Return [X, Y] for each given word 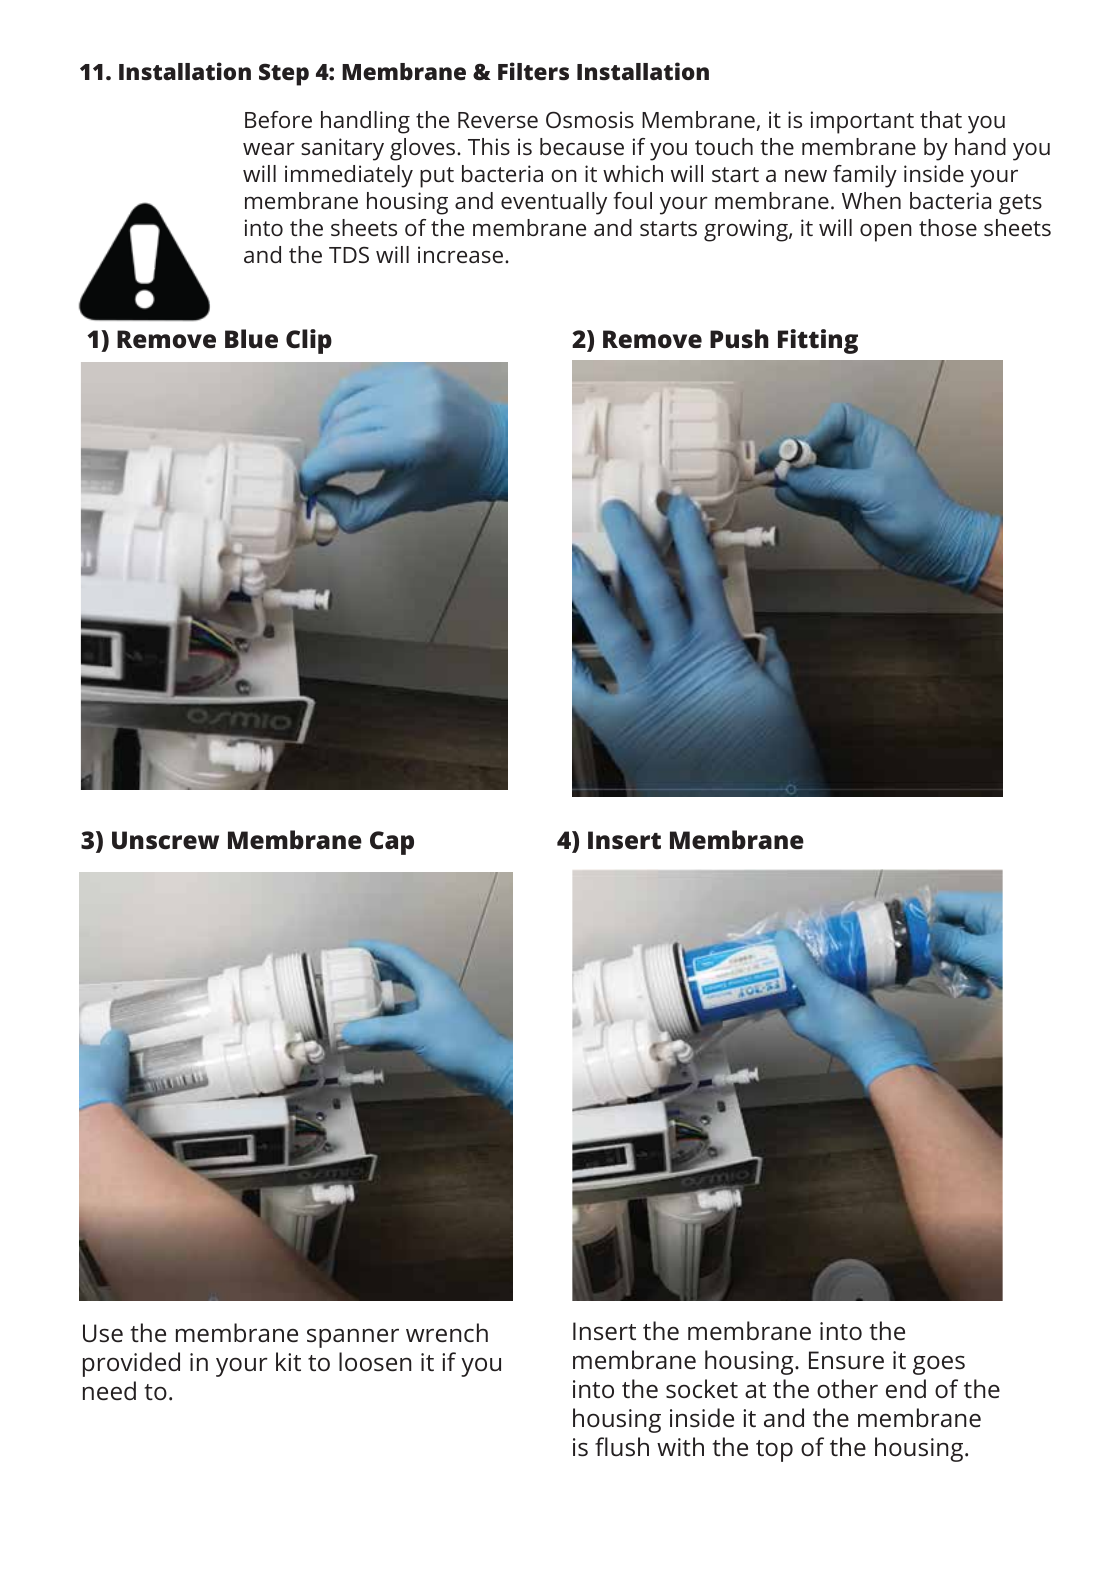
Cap [392, 843]
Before [278, 119]
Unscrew [165, 840]
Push [739, 339]
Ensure [846, 1360]
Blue [251, 339]
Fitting [818, 341]
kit [288, 1361]
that [941, 119]
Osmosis [590, 119]
